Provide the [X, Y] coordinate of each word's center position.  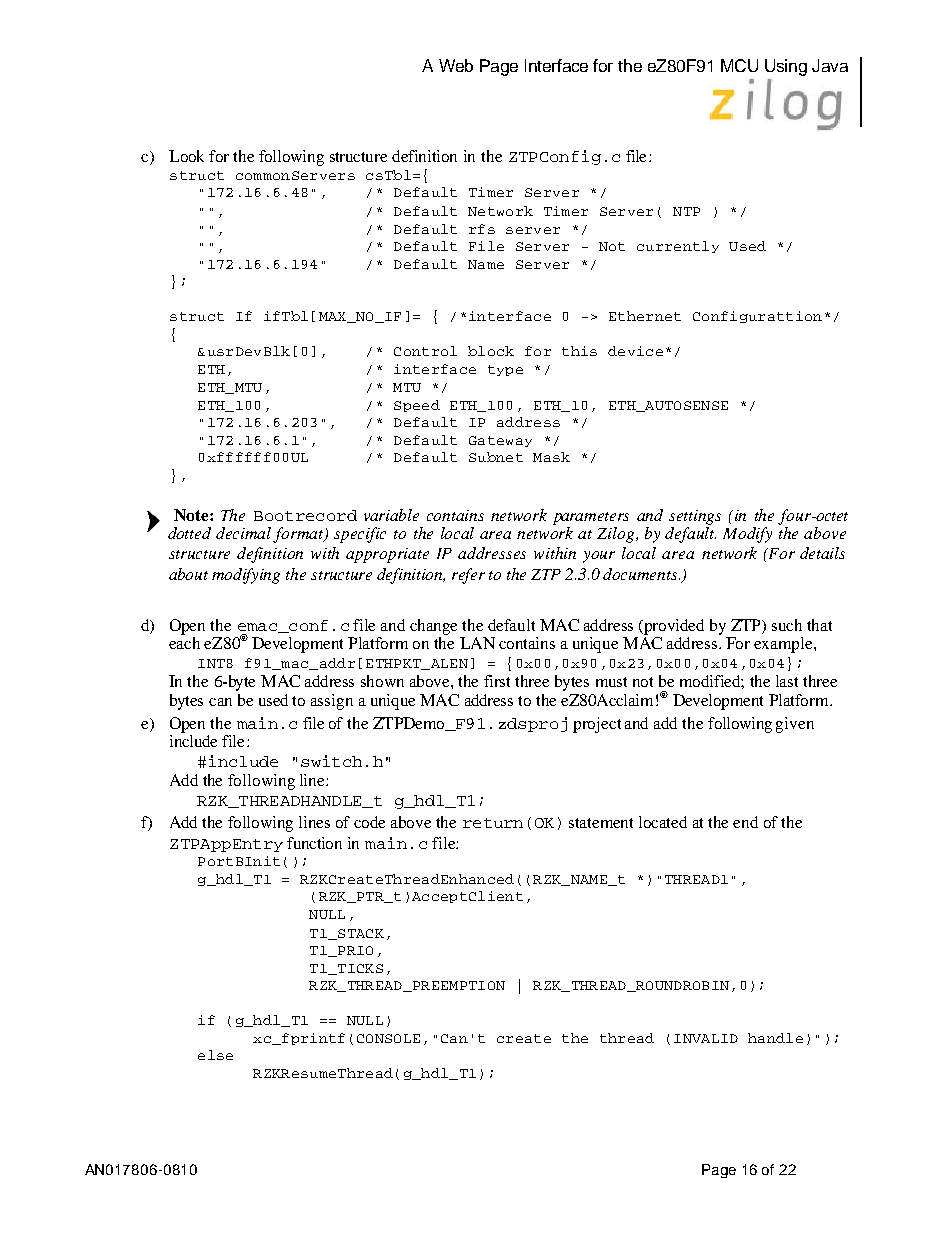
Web [456, 65]
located [663, 822]
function [314, 843]
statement [601, 823]
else [215, 1055]
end [745, 822]
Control [425, 351]
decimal [245, 534]
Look [186, 156]
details [822, 553]
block [491, 351]
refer [468, 576]
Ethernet [645, 316]
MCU [739, 65]
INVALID [706, 1038]
